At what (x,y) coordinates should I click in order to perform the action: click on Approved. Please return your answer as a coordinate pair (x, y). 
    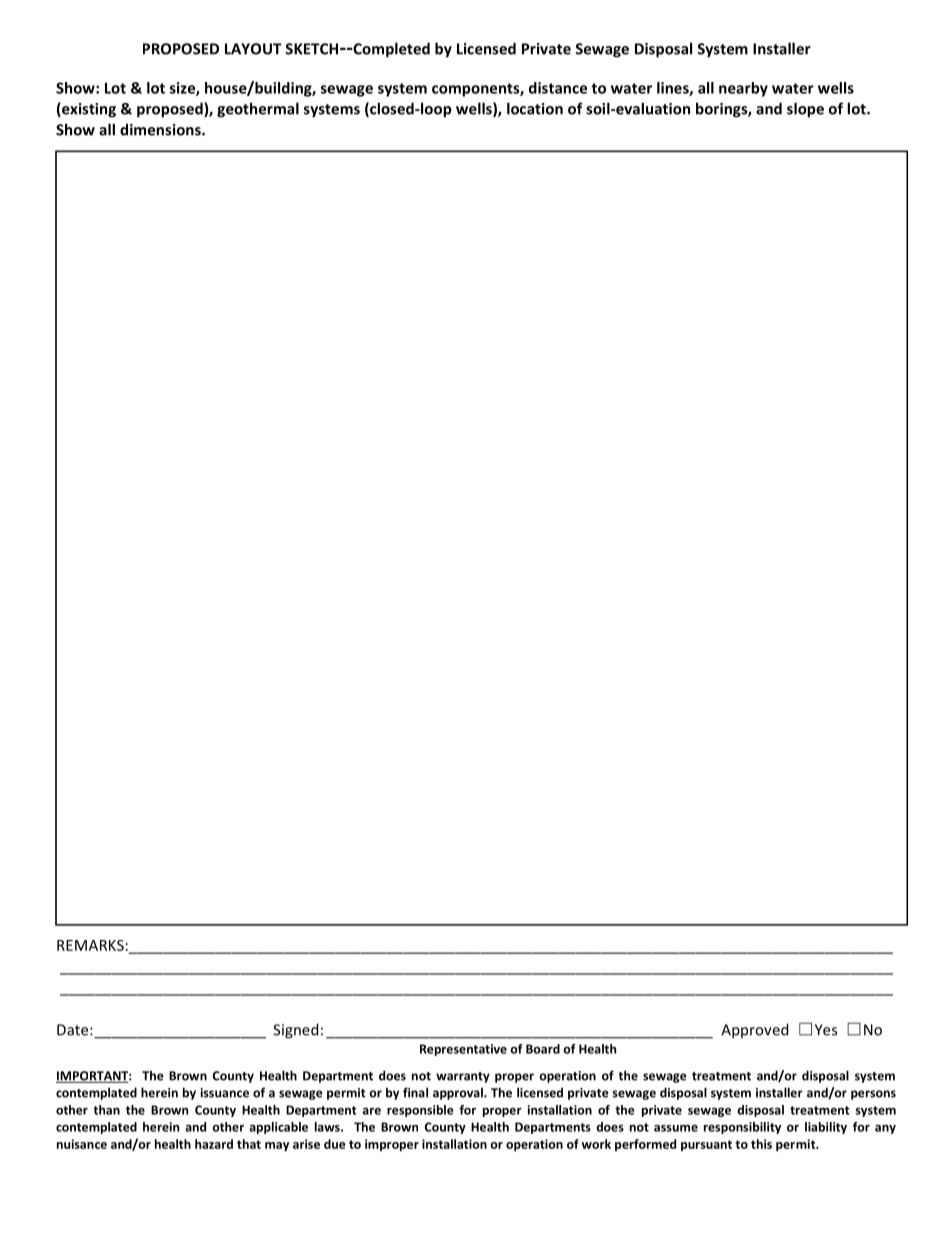
    Looking at the image, I should click on (754, 1031).
